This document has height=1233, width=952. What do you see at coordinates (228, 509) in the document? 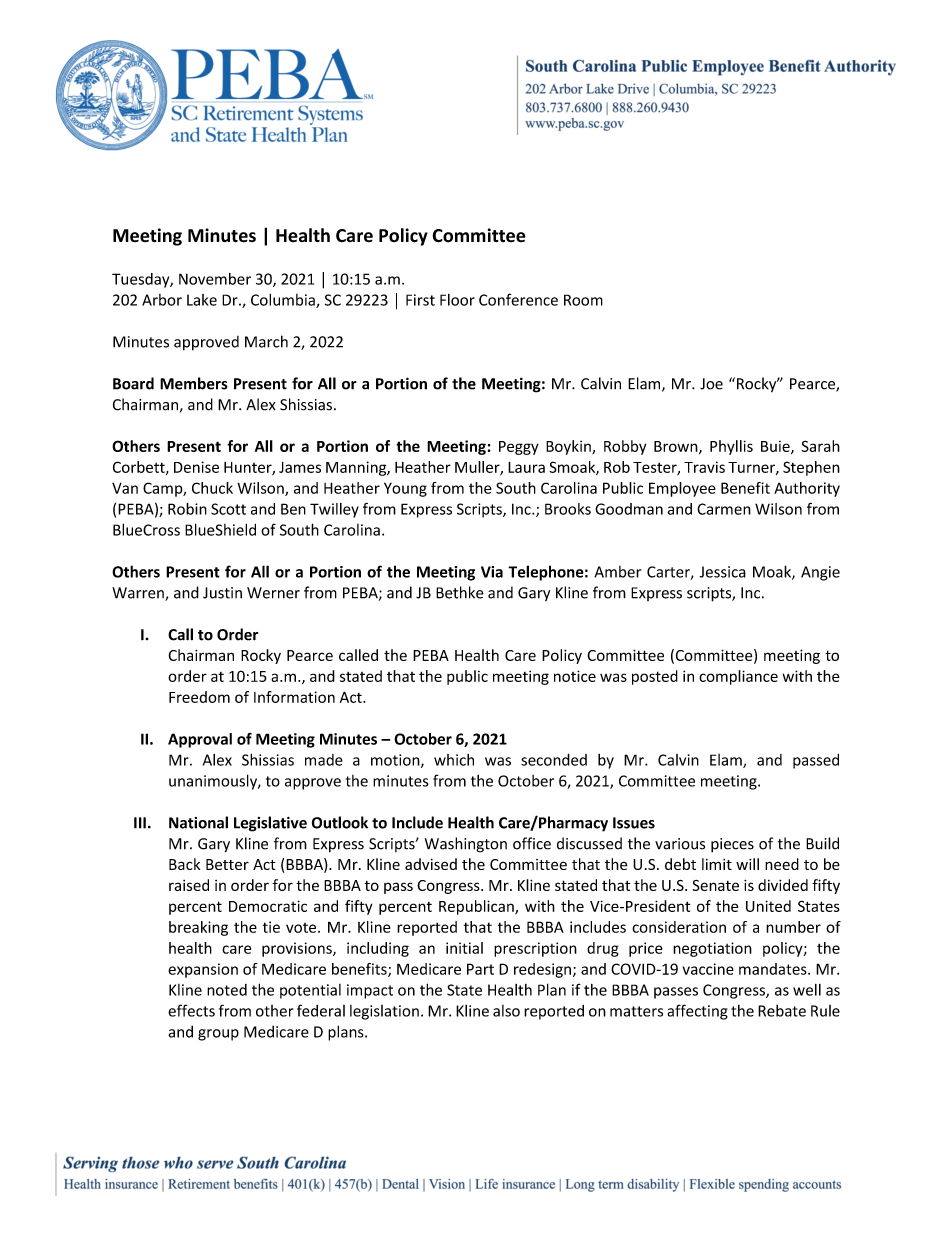
I see `Scott` at bounding box center [228, 509].
